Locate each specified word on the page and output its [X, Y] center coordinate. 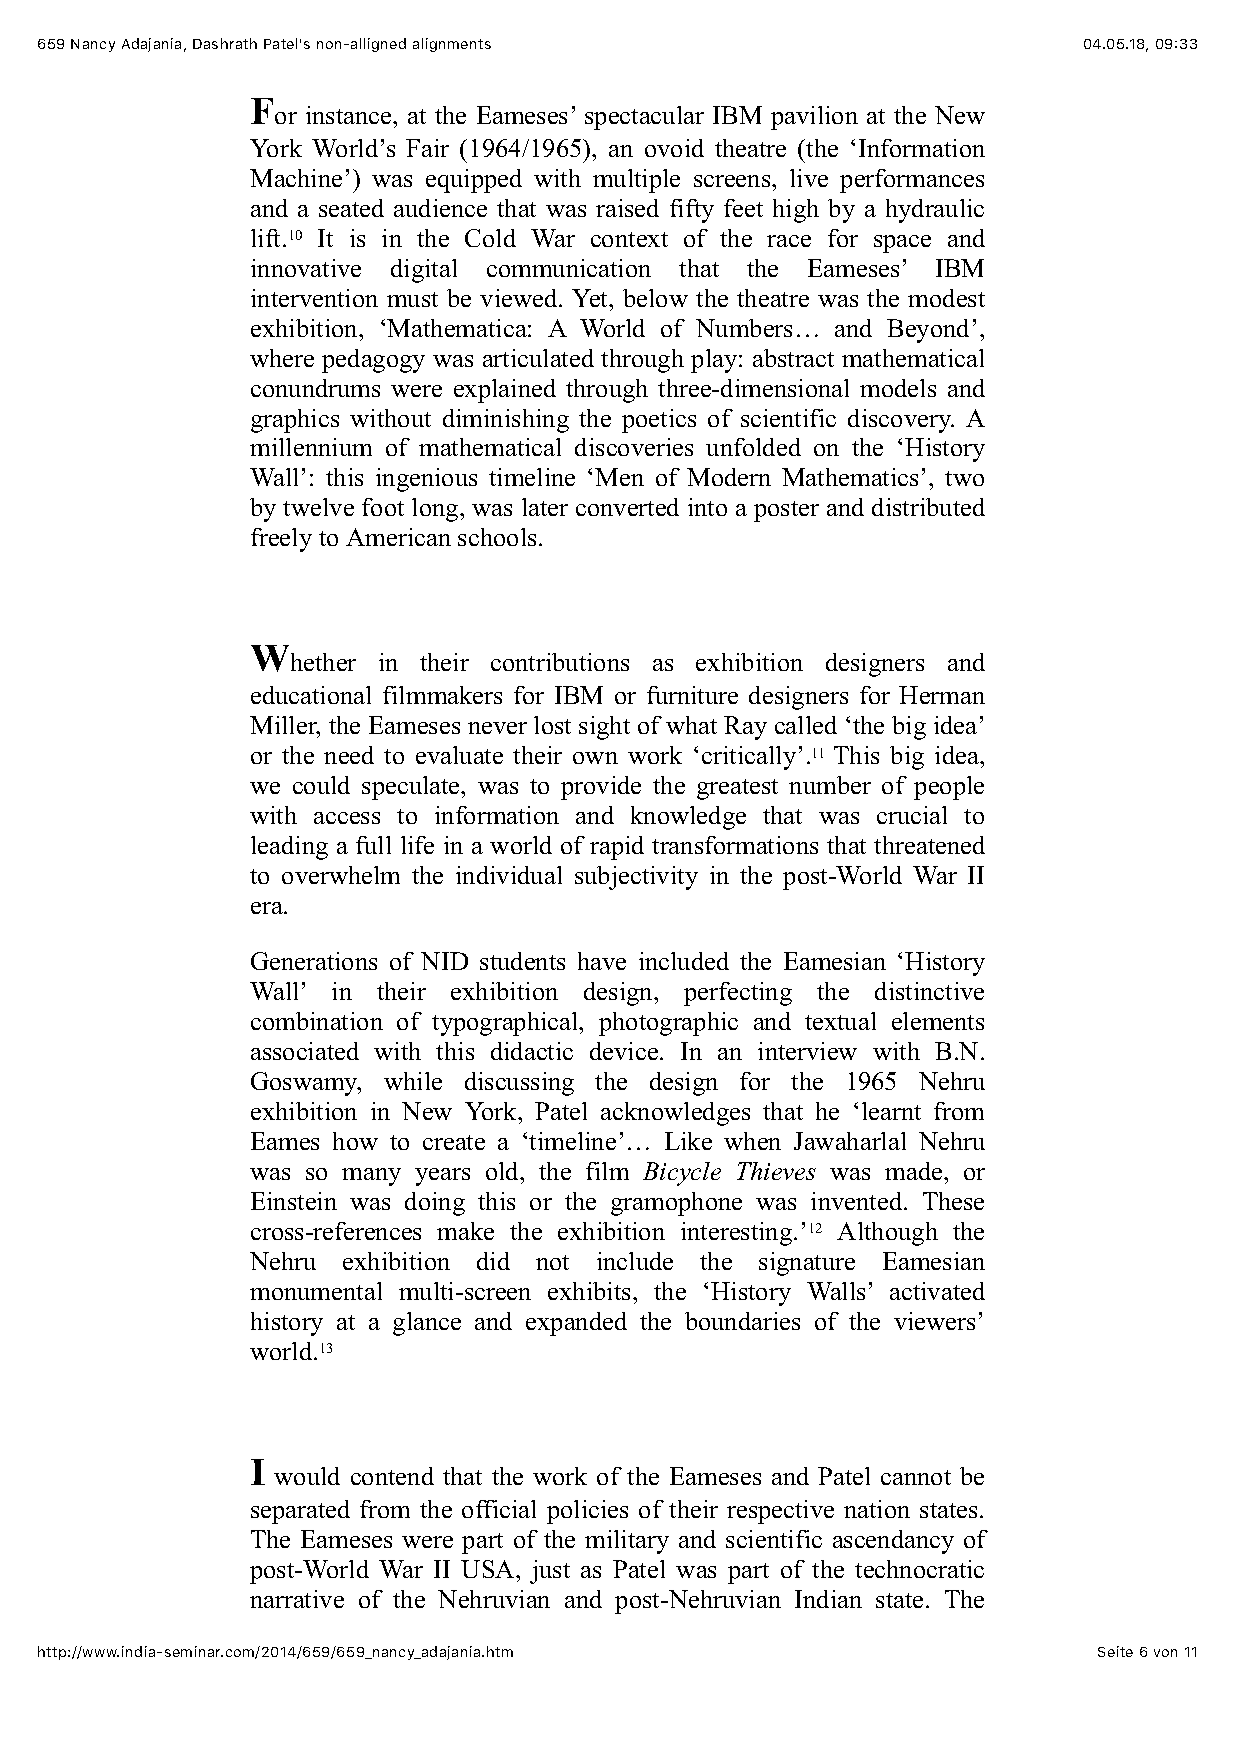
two [964, 478]
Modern [729, 477]
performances [912, 181]
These [953, 1201]
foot [383, 507]
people [949, 788]
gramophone [676, 1204]
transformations [735, 845]
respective [780, 1512]
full [373, 845]
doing [435, 1204]
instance [350, 115]
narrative [297, 1599]
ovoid [674, 148]
